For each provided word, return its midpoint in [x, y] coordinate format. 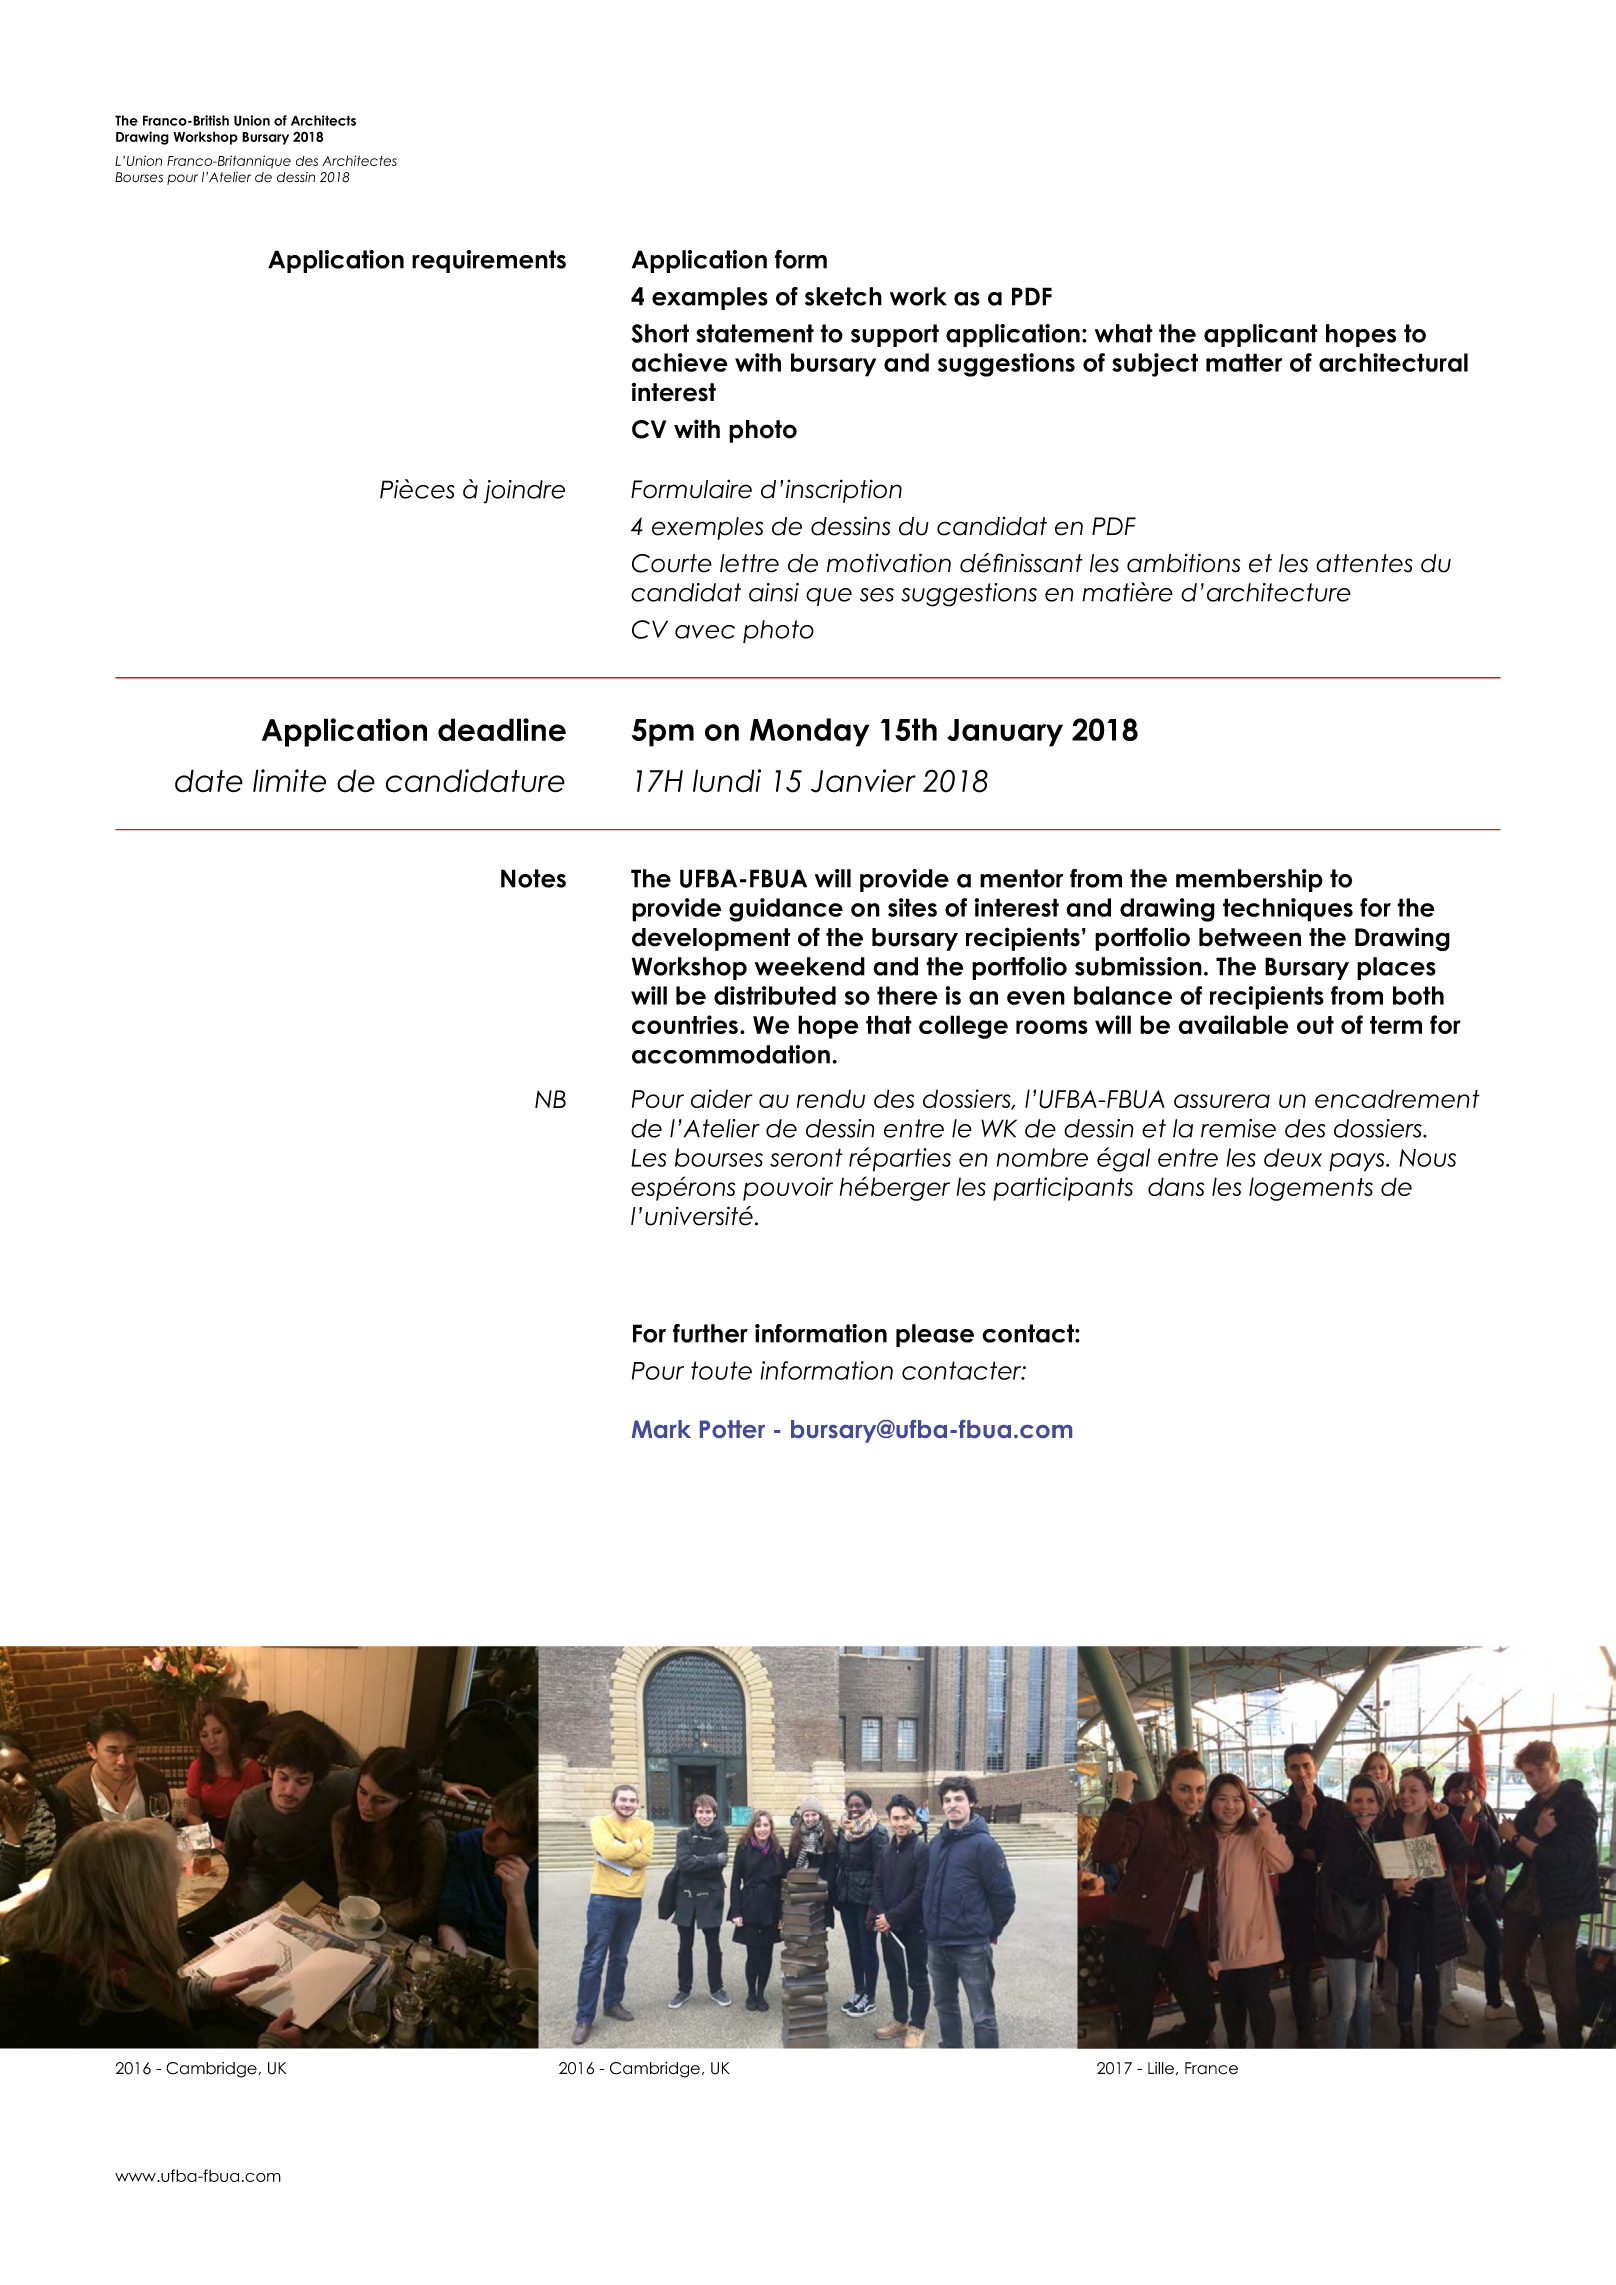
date [209, 781]
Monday [809, 732]
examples [710, 298]
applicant [1261, 335]
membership [1249, 880]
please [935, 1335]
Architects [323, 120]
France [1211, 2068]
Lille [1162, 2068]
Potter [732, 1429]
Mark [661, 1429]
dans [1176, 1186]
